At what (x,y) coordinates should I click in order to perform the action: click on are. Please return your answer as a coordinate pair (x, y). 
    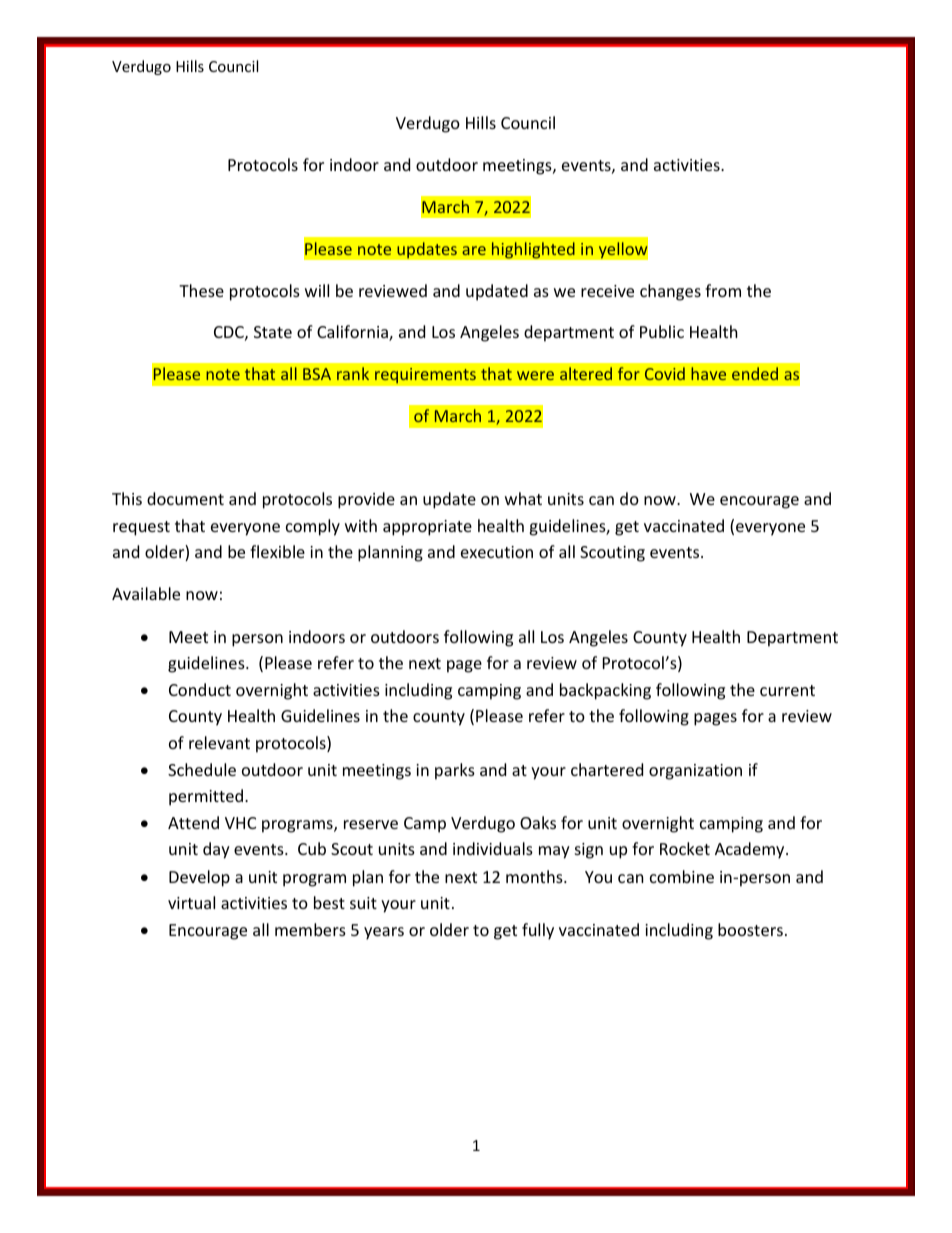
    Looking at the image, I should click on (474, 250).
